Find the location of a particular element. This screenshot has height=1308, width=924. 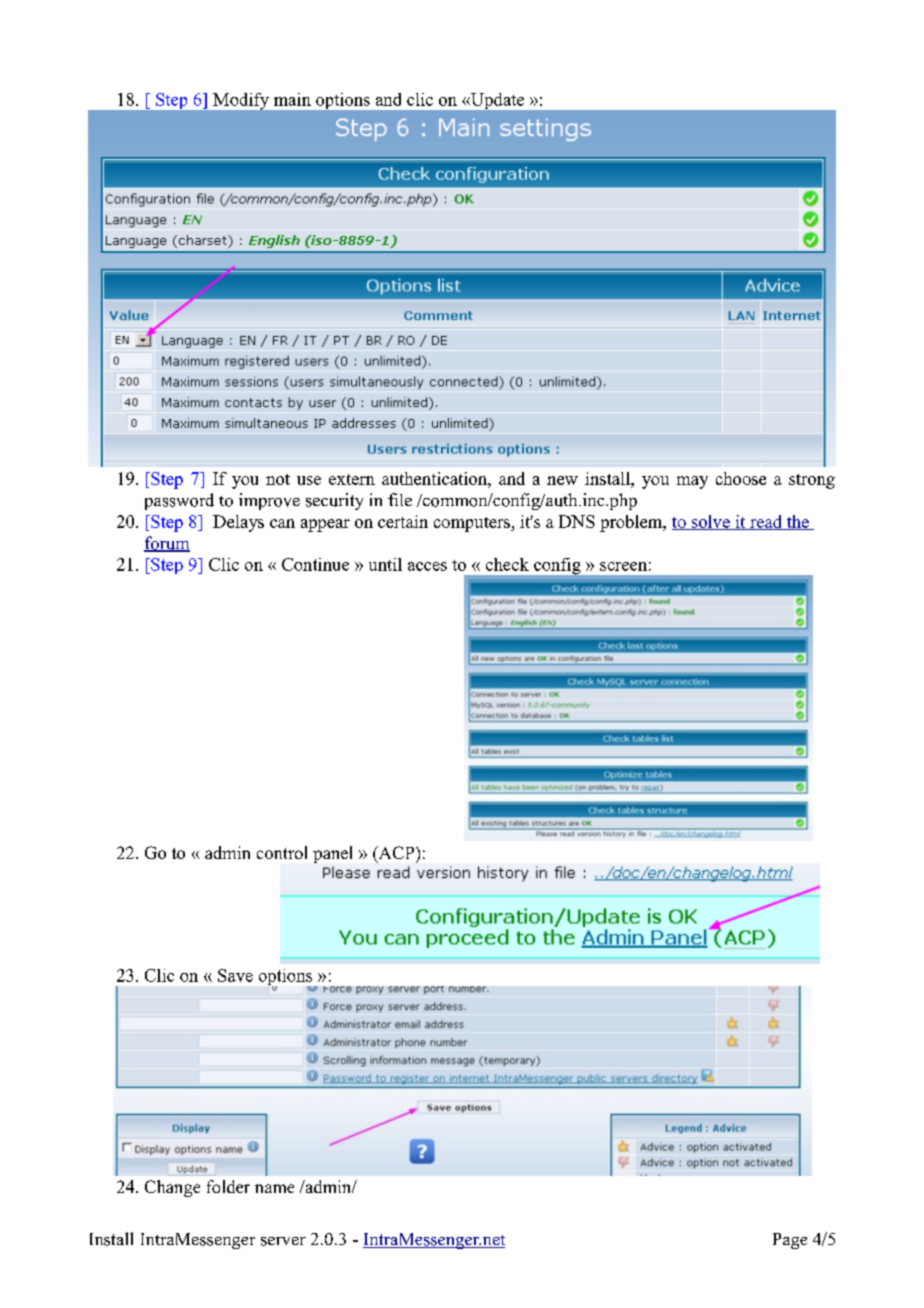

main is located at coordinates (292, 99).
